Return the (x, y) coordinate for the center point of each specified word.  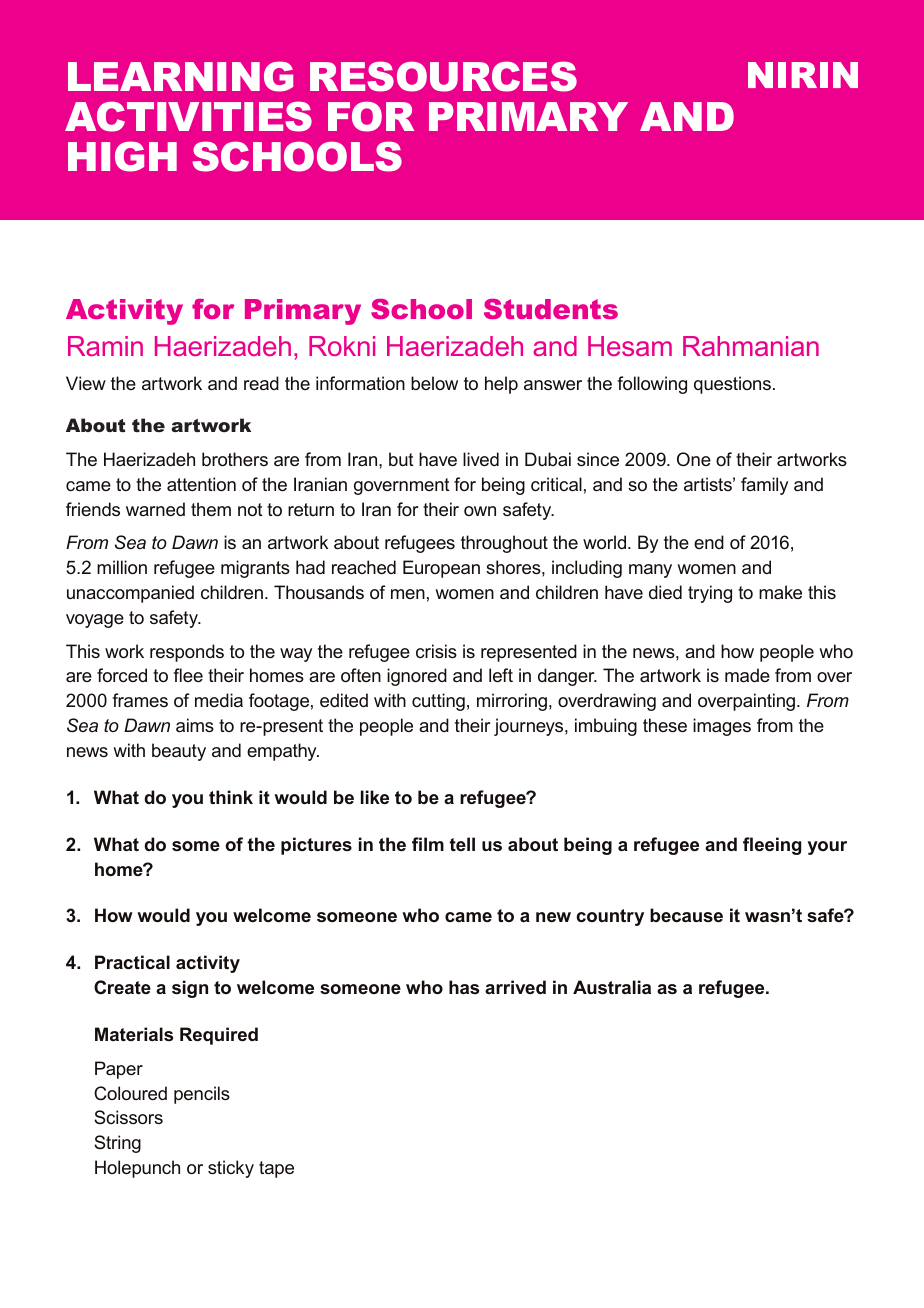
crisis (436, 651)
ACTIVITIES (188, 116)
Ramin (105, 346)
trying (710, 594)
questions (732, 385)
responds (187, 653)
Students (551, 309)
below (434, 383)
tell (462, 844)
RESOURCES (443, 76)
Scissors (128, 1117)
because (686, 915)
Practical (132, 962)
